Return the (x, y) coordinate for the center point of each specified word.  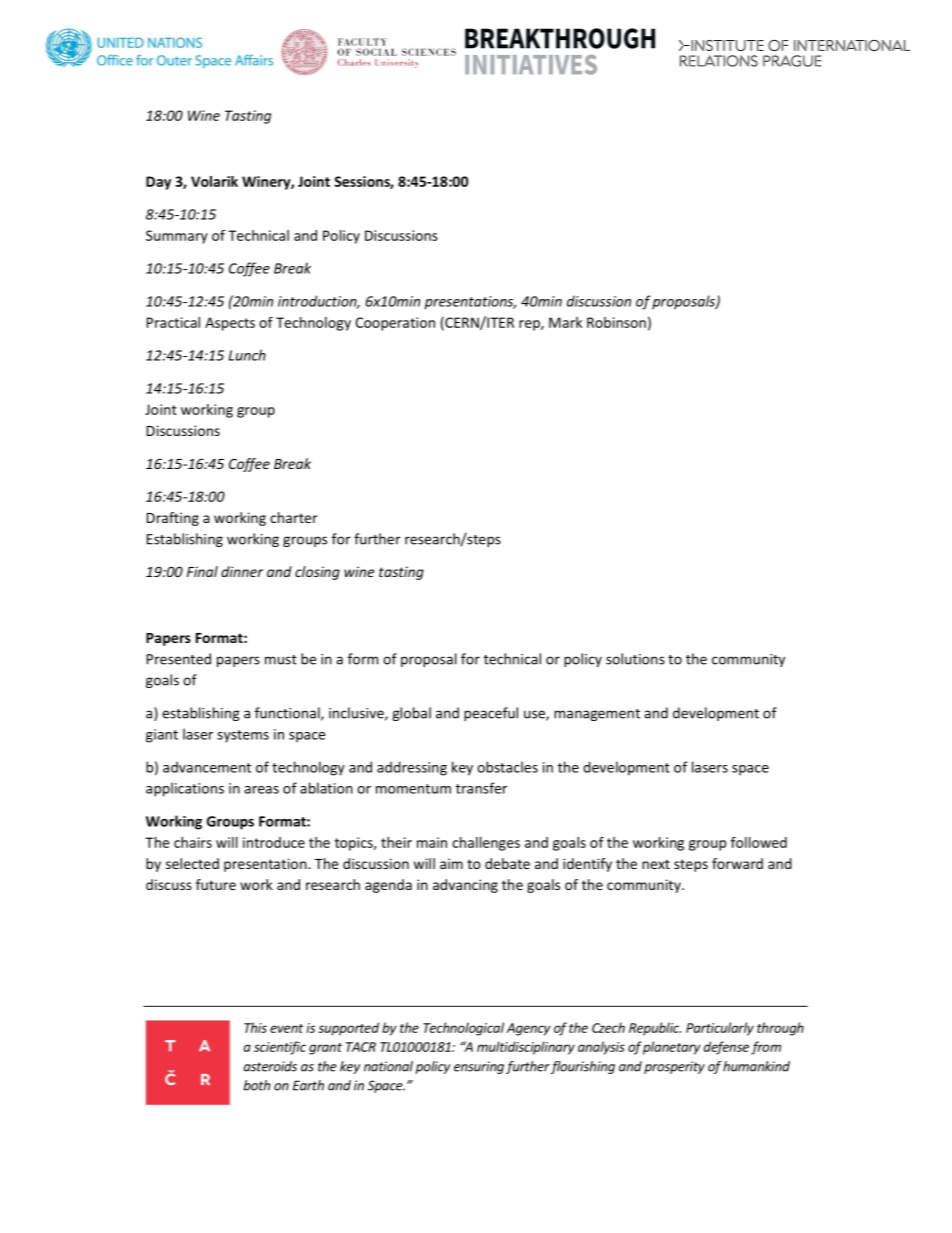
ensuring (479, 1067)
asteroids (270, 1066)
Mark (565, 322)
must (281, 660)
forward (737, 863)
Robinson (616, 322)
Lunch (247, 355)
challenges (486, 844)
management (597, 715)
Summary (177, 237)
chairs (193, 842)
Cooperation (395, 324)
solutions (635, 659)
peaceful (491, 714)
